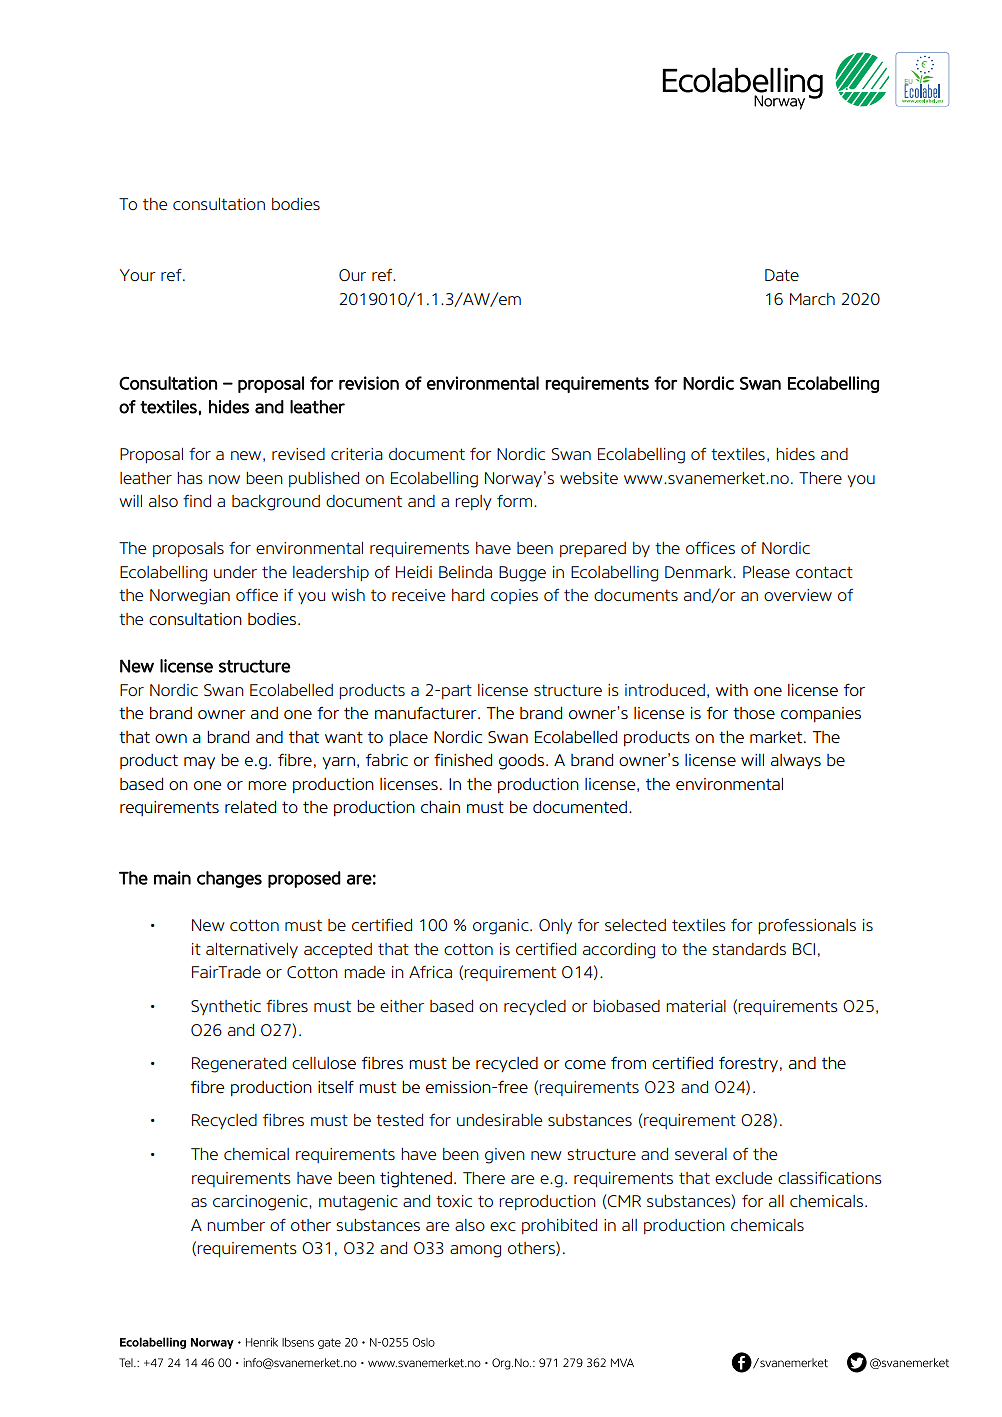 The image size is (1002, 1417). Describe the element at coordinates (199, 763) in the page. I see `may` at that location.
